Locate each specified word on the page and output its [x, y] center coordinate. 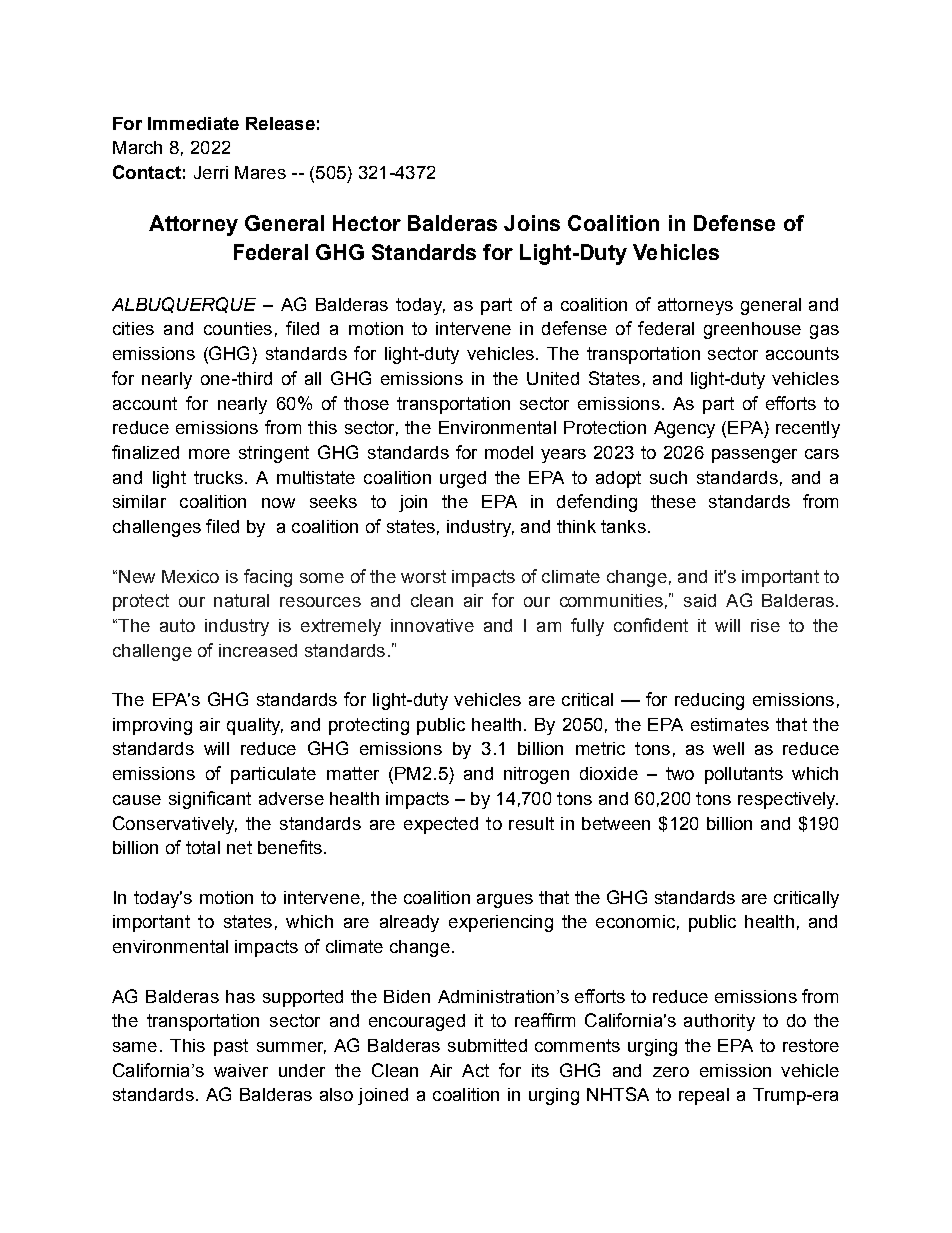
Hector [367, 223]
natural [241, 600]
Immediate [193, 123]
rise [765, 625]
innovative [432, 625]
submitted [487, 1045]
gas [824, 332]
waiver [241, 1070]
